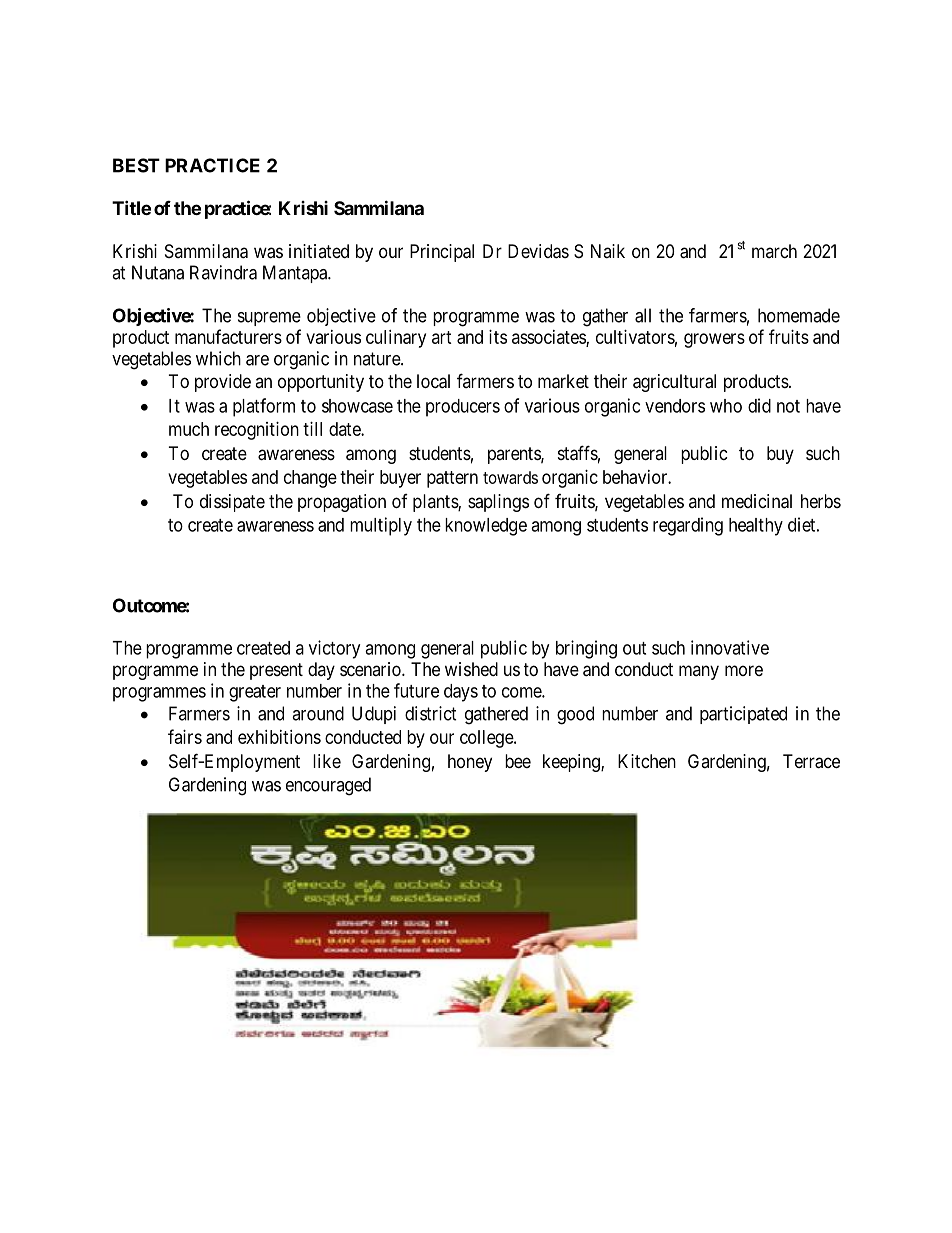  What do you see at coordinates (726, 406) in the document?
I see `who` at bounding box center [726, 406].
